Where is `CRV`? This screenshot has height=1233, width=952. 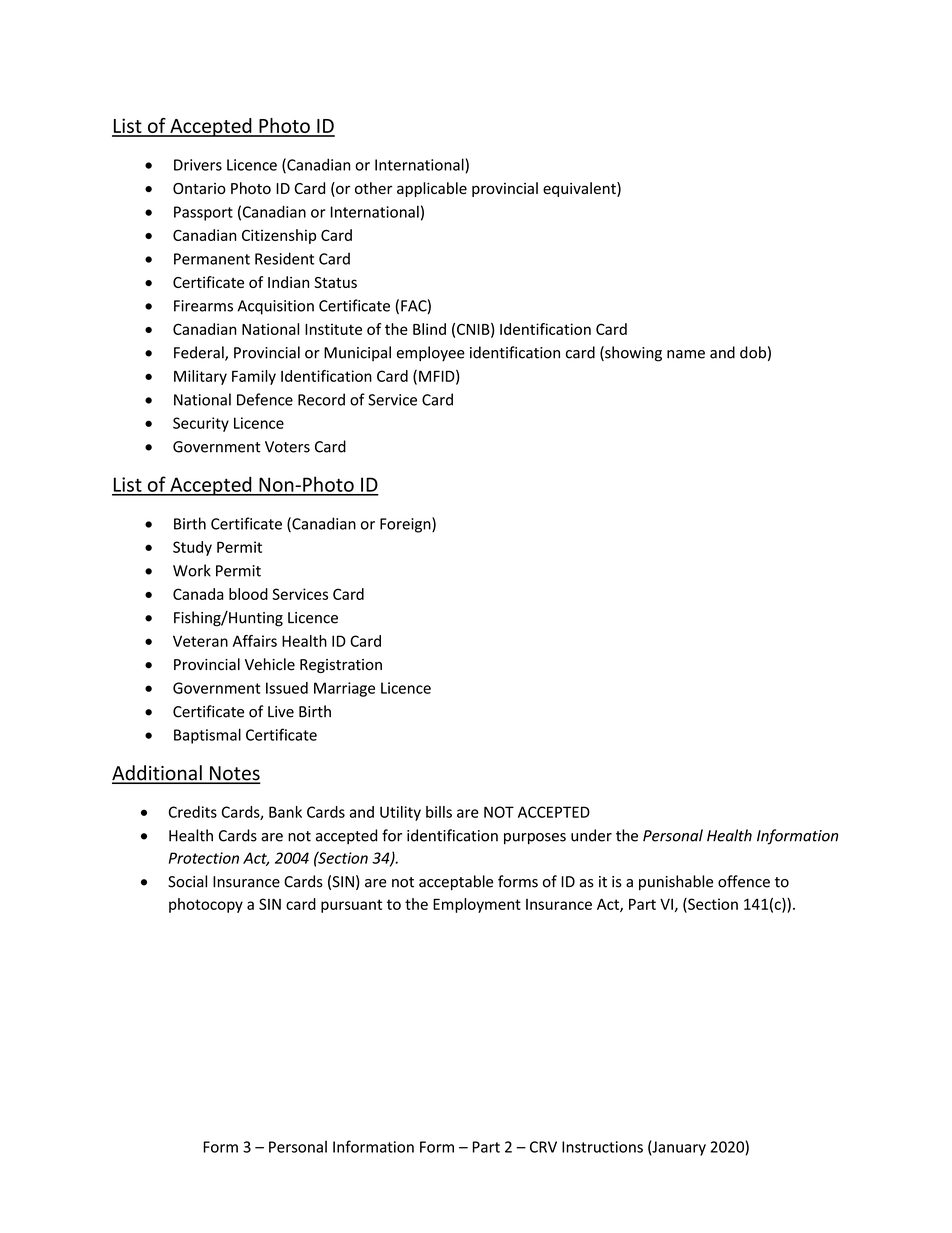 CRV is located at coordinates (543, 1147).
